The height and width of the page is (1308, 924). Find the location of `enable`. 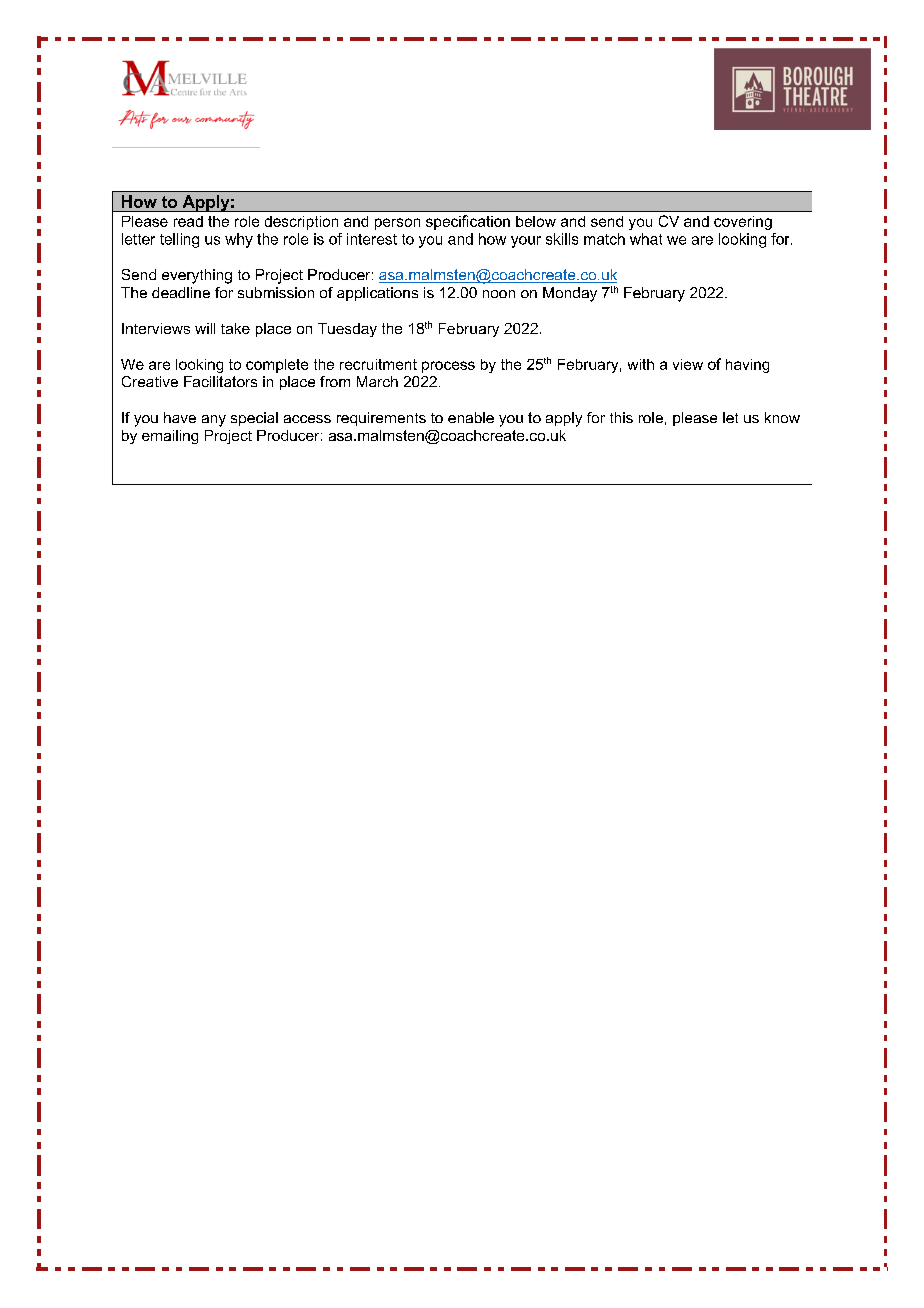

enable is located at coordinates (471, 417).
